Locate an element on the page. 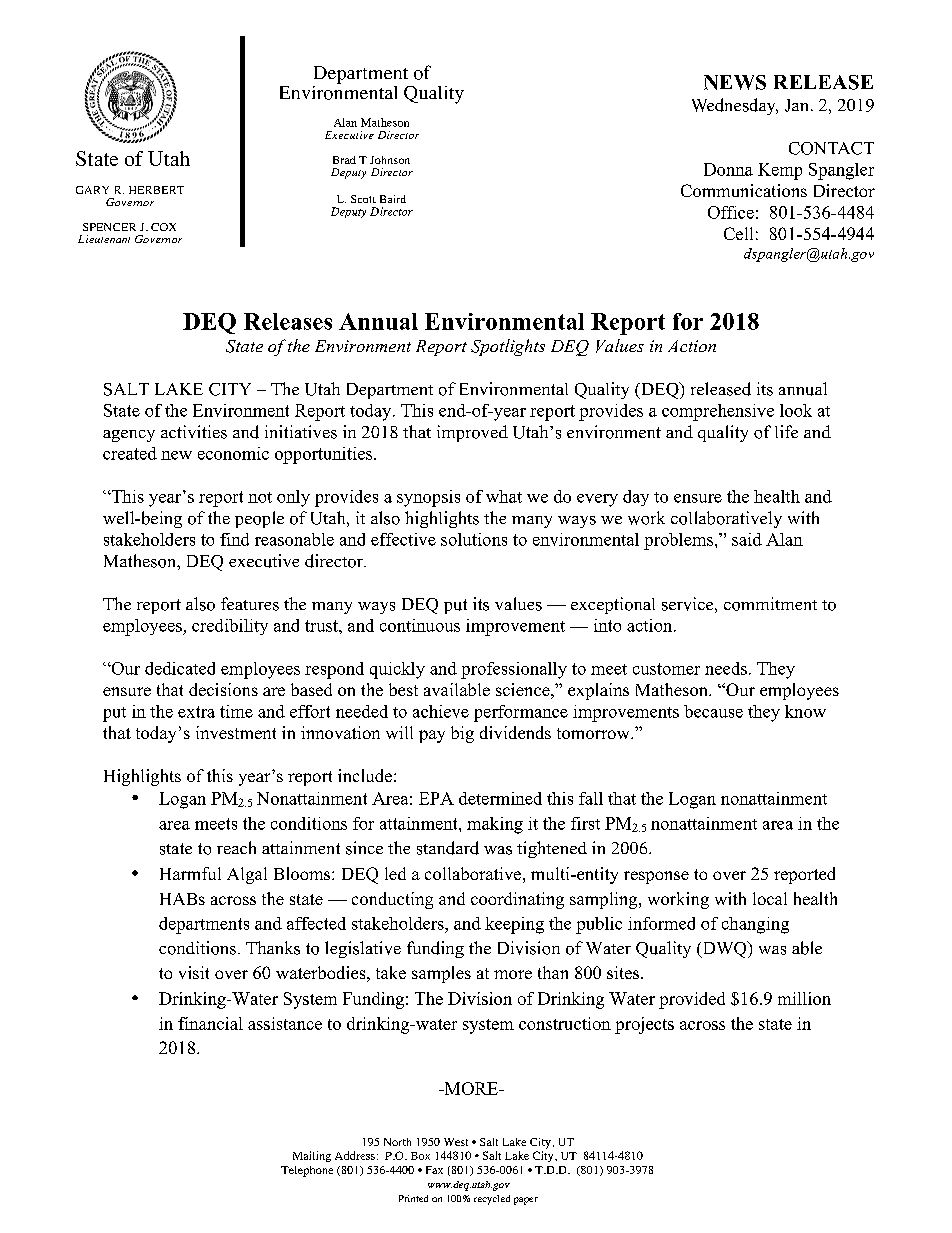 The height and width of the page is (1233, 952). activities is located at coordinates (194, 432).
